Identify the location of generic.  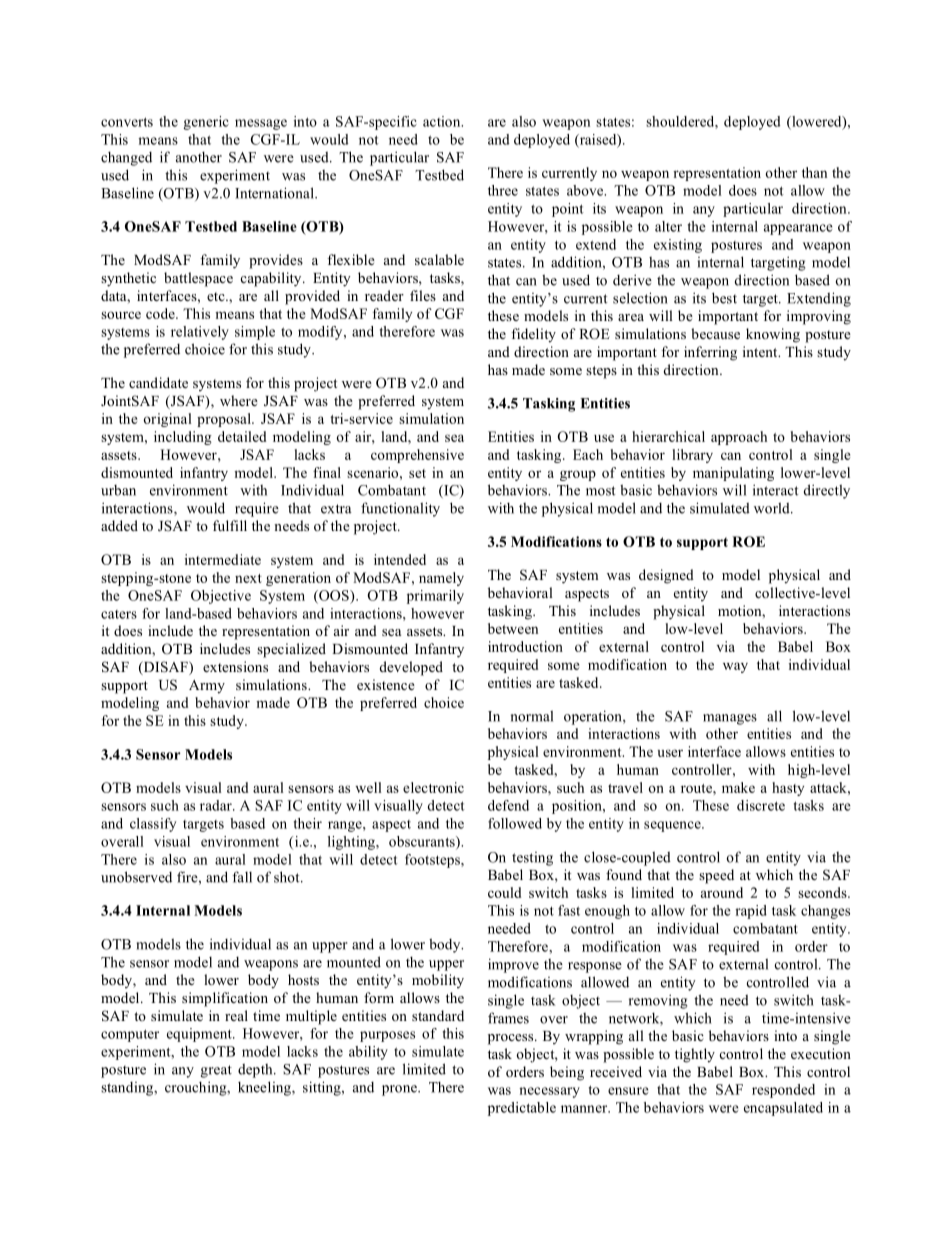
(206, 123).
